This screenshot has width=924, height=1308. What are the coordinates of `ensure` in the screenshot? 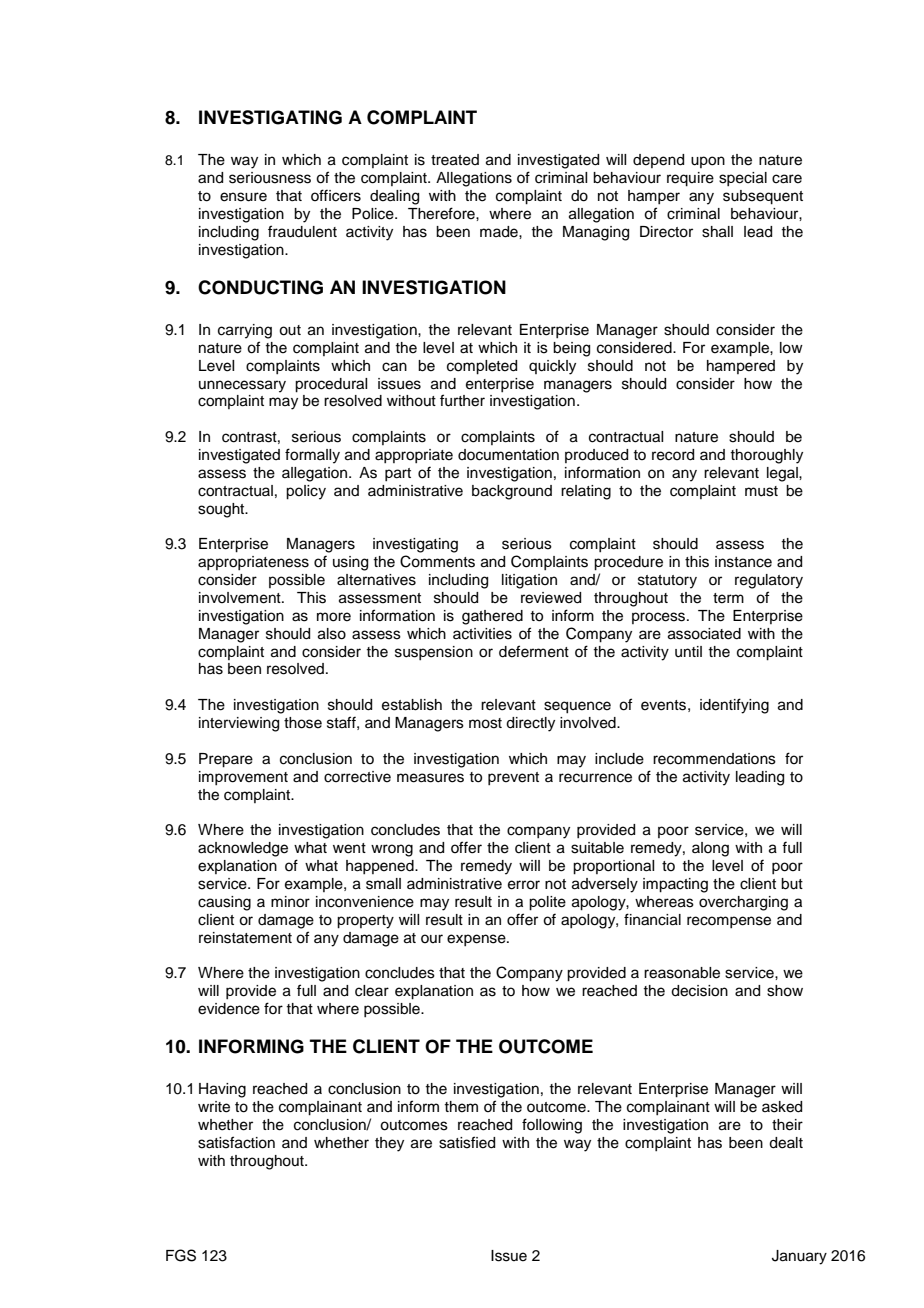 It's located at (243, 197).
